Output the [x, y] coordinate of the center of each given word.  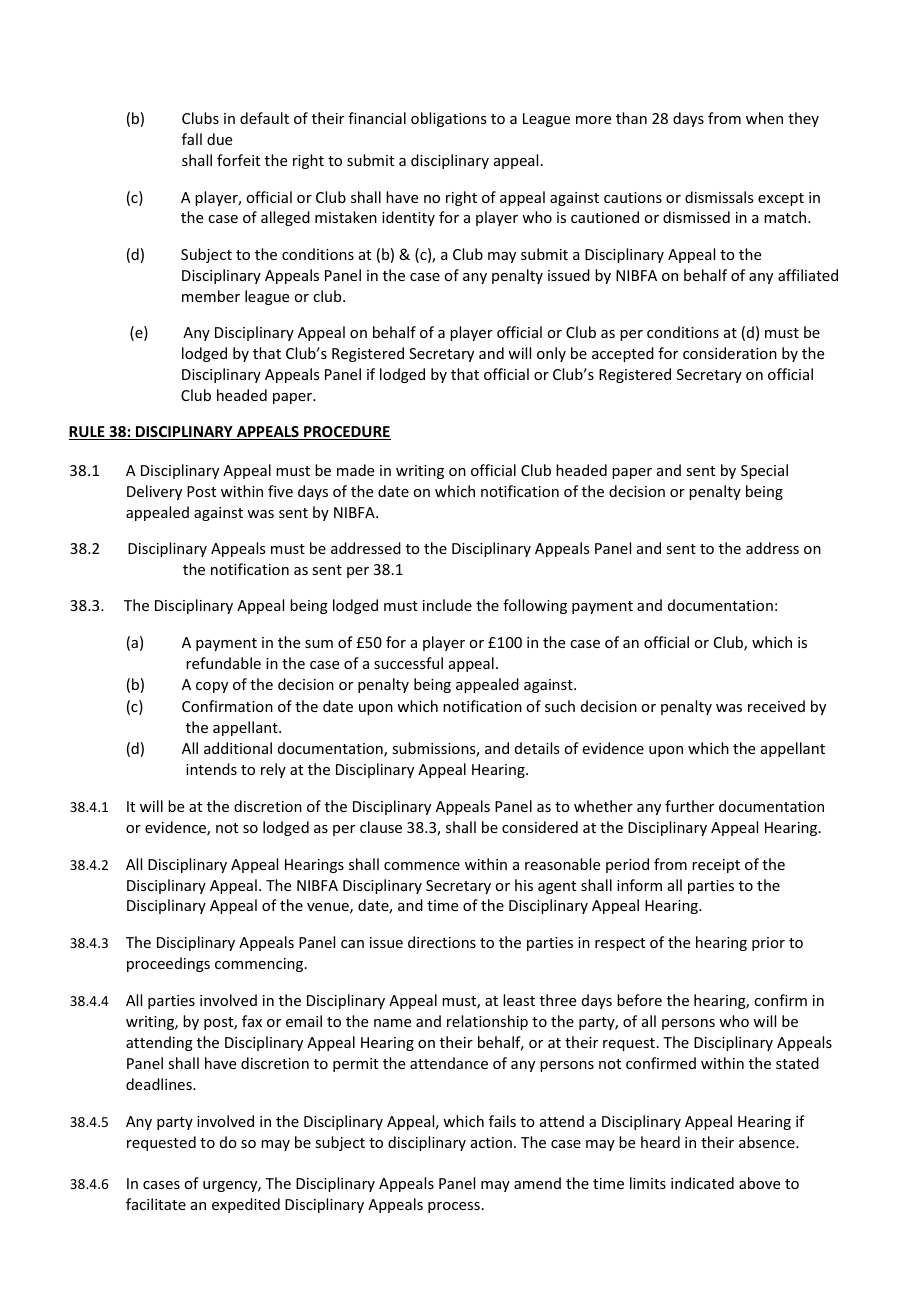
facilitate [156, 1204]
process [454, 1207]
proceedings [168, 964]
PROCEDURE [346, 433]
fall [192, 139]
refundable [223, 663]
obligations [448, 119]
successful [408, 663]
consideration [730, 353]
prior [768, 944]
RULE [88, 433]
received [776, 706]
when [764, 118]
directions [442, 942]
